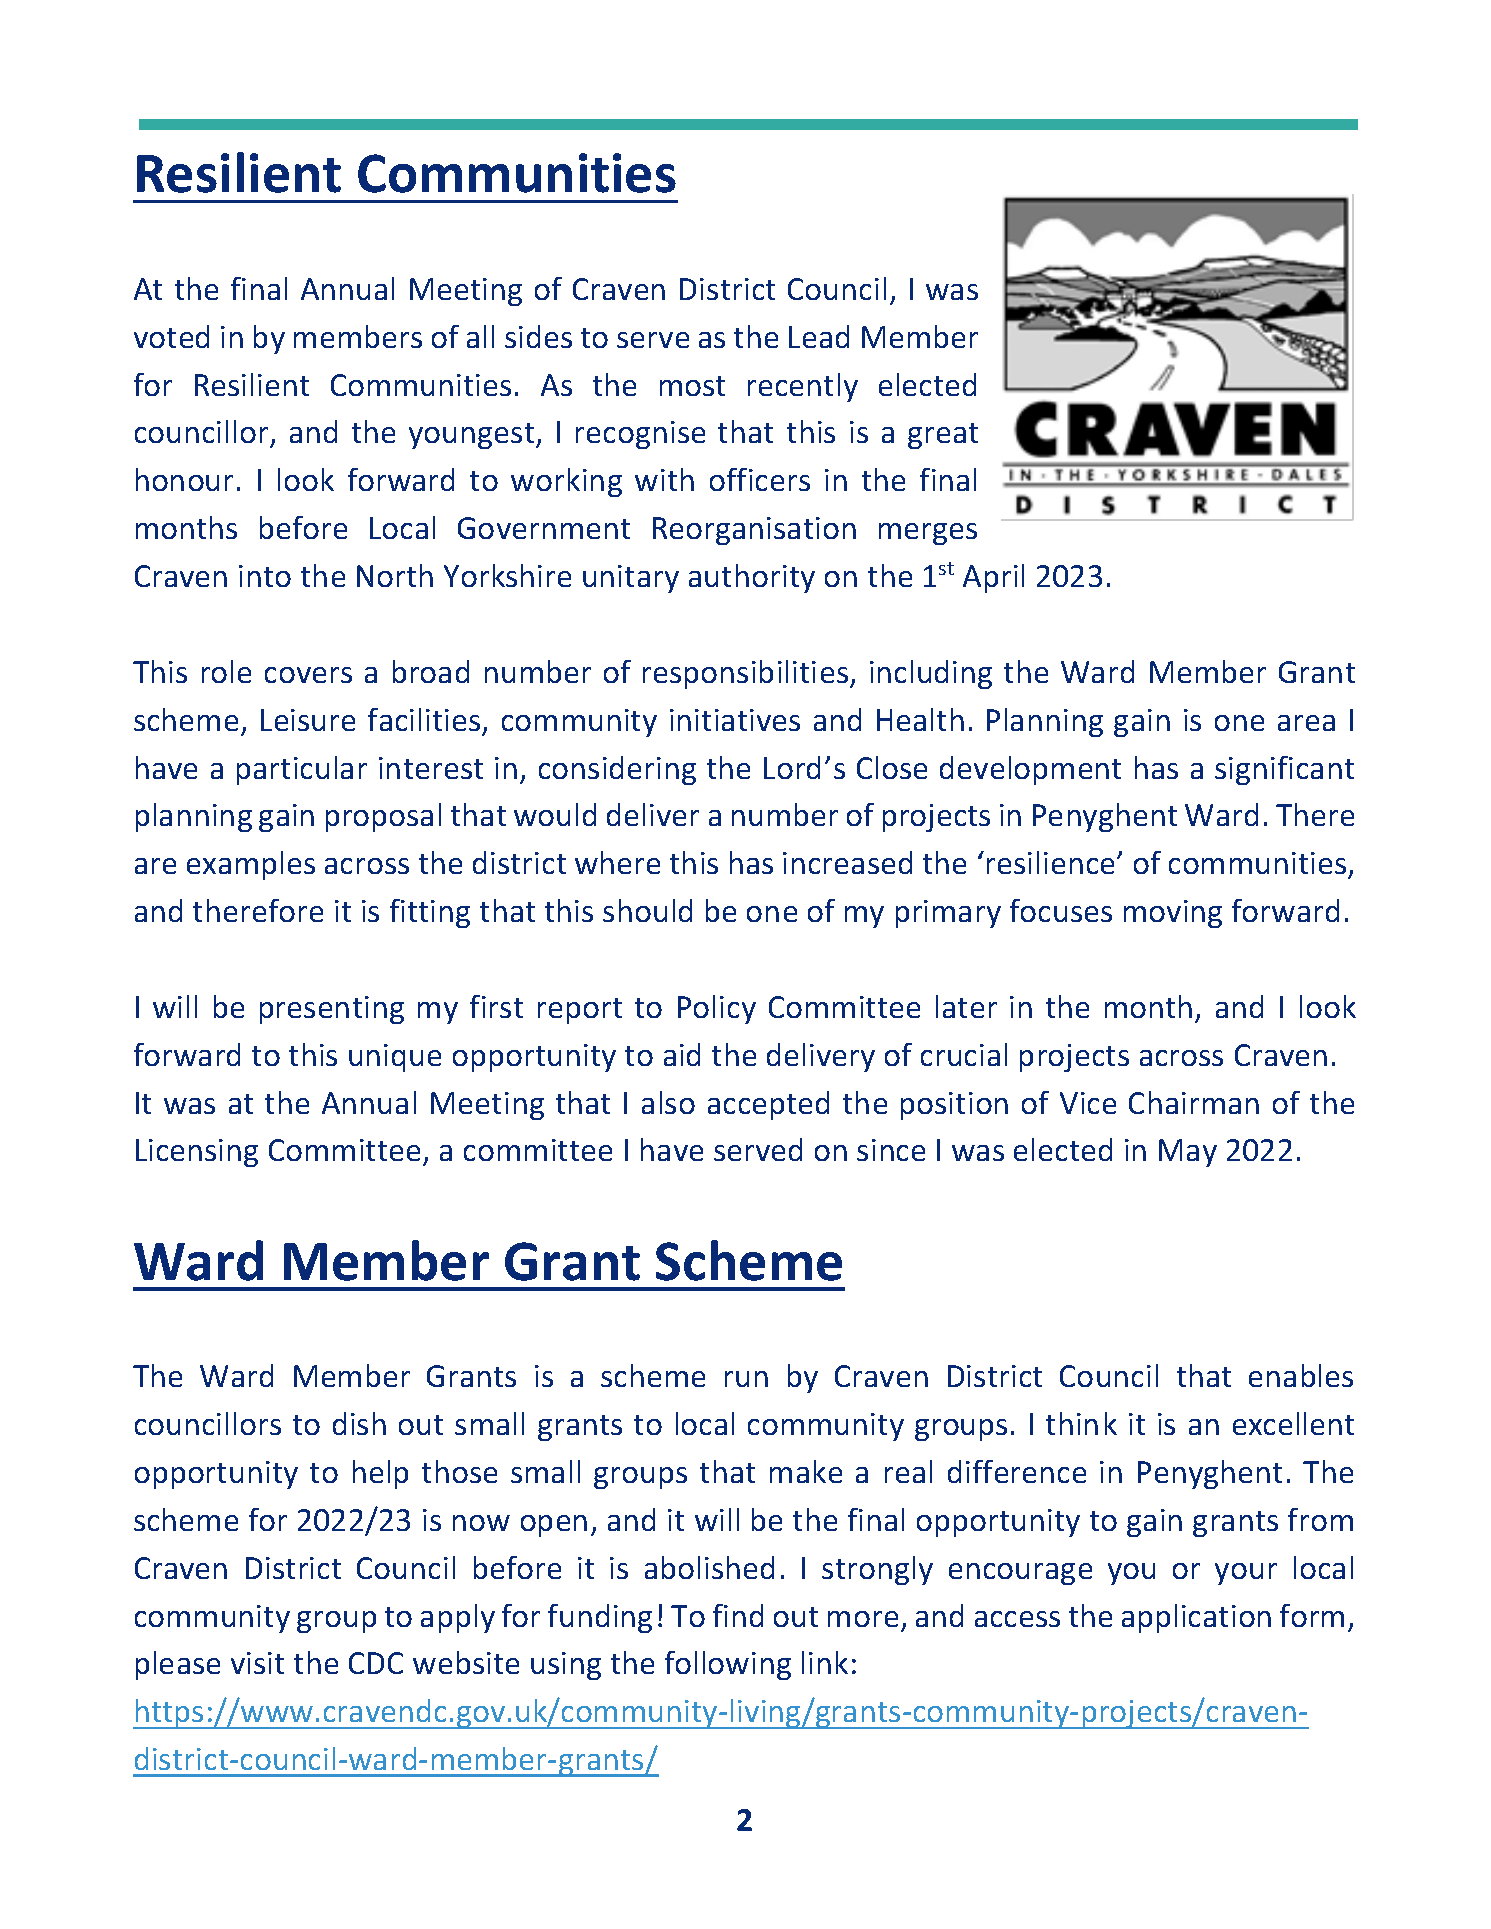 Image resolution: width=1491 pixels, height=1929 pixels. Describe the element at coordinates (943, 436) in the screenshot. I see `great` at that location.
